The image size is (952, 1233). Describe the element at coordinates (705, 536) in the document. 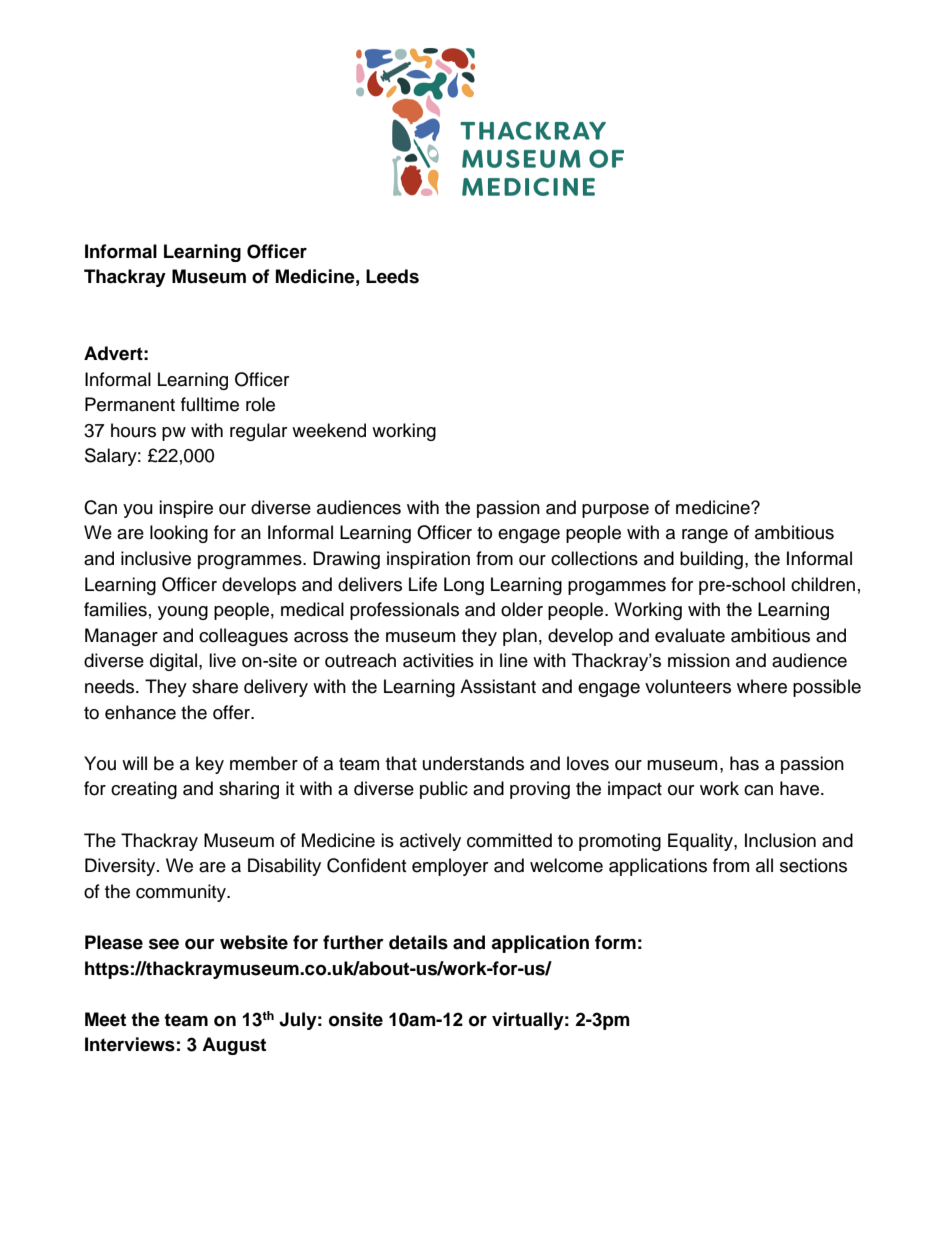

I see `range` at that location.
